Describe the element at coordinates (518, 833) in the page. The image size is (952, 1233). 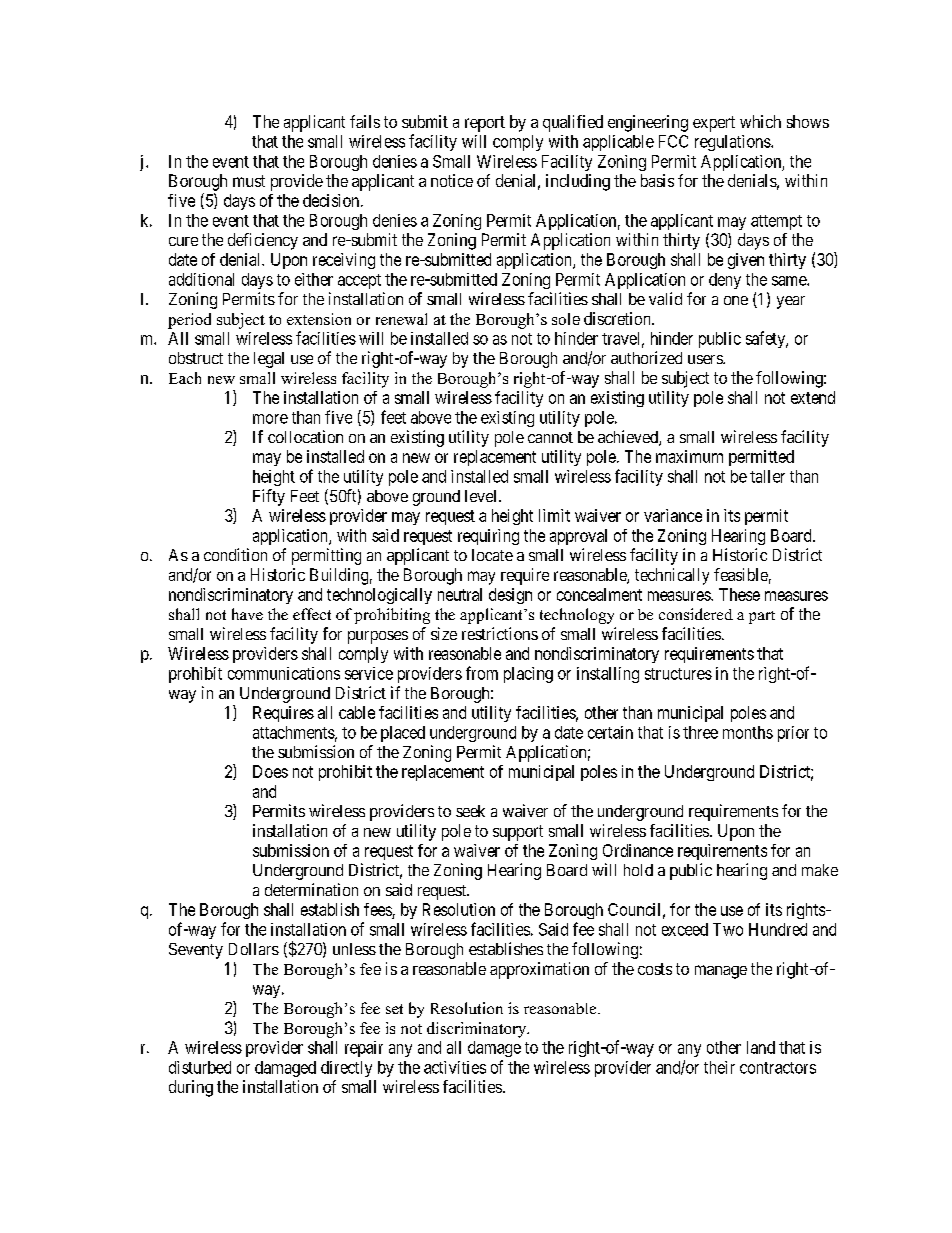
I see `support` at that location.
